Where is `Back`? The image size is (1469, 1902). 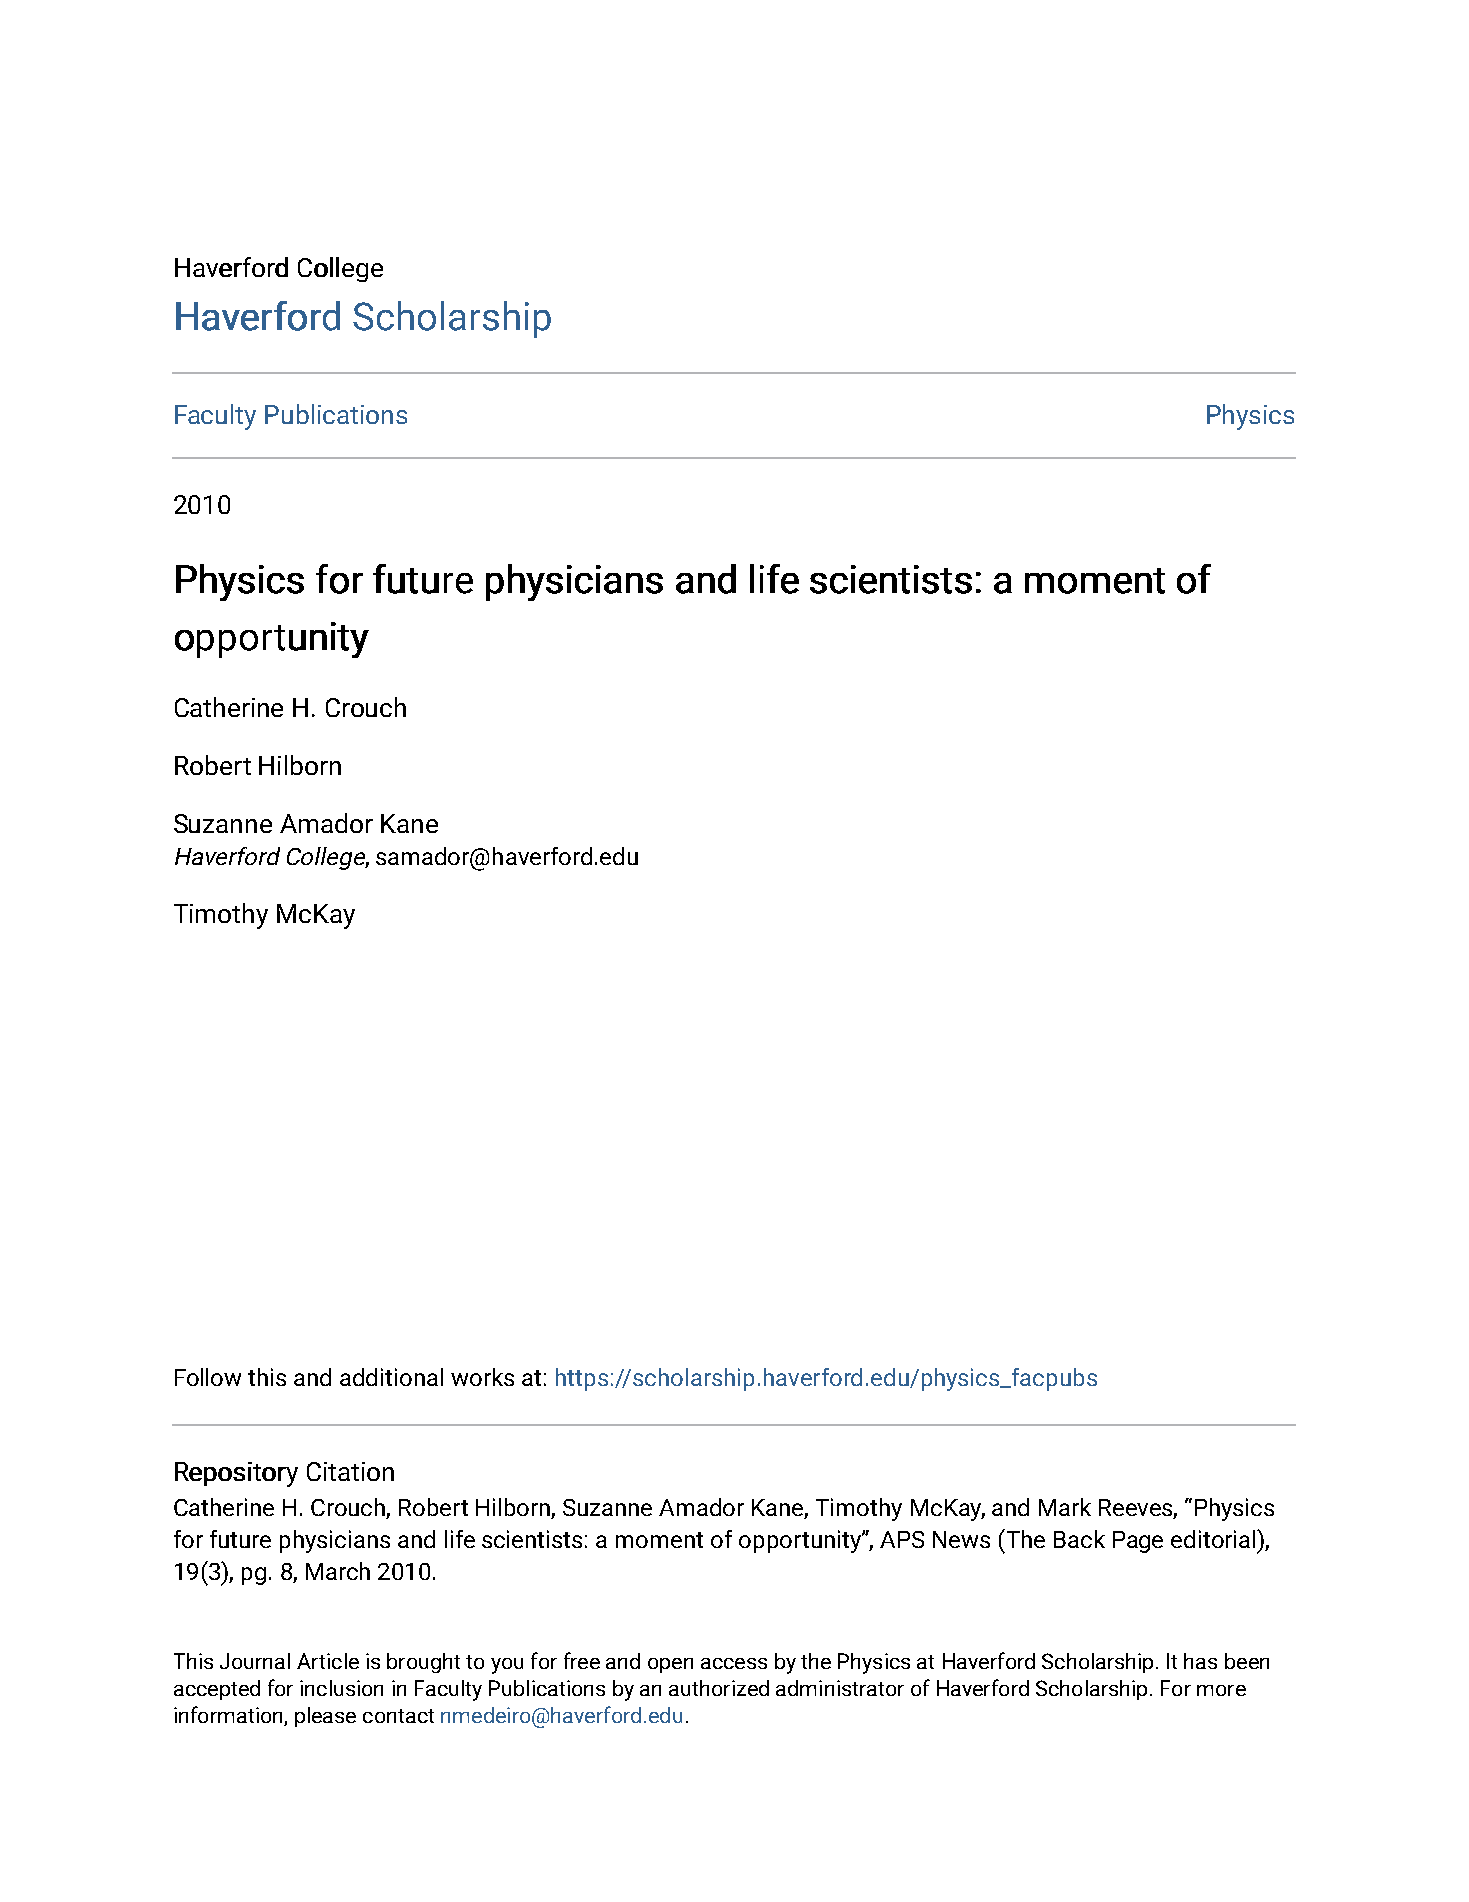
Back is located at coordinates (1079, 1539).
